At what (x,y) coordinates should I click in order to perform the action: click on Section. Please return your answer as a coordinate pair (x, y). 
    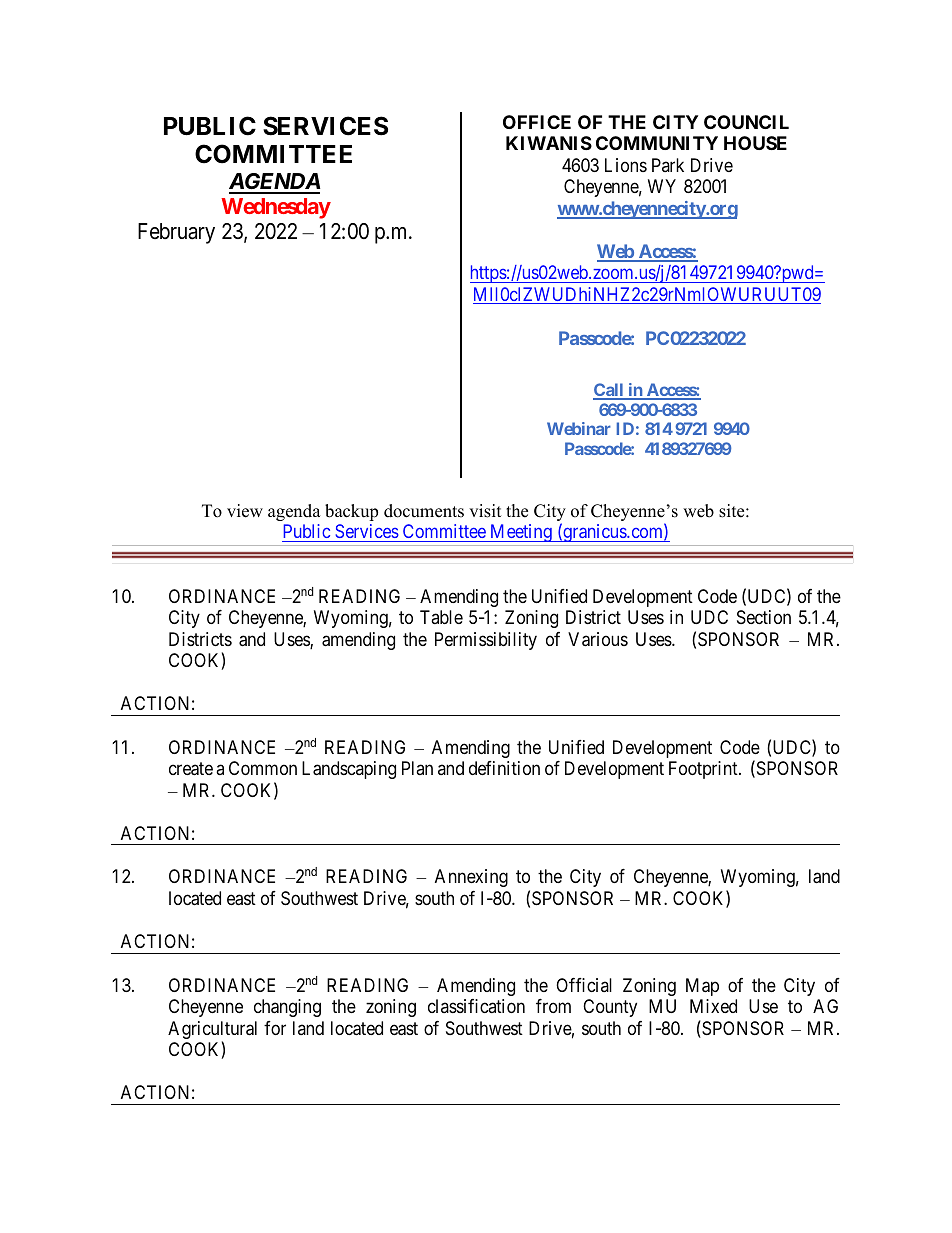
    Looking at the image, I should click on (764, 617).
